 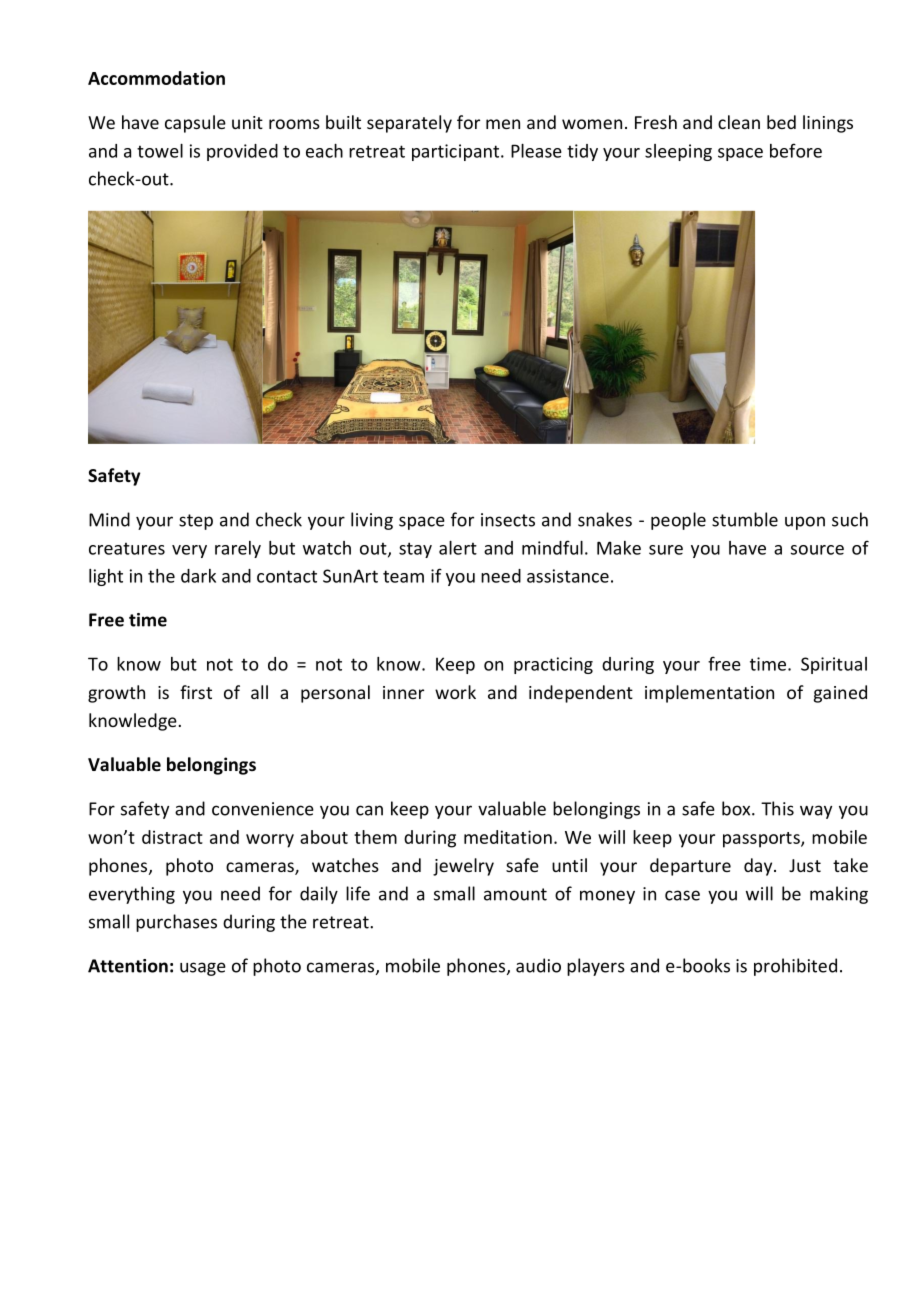 I want to click on separately, so click(x=409, y=124).
